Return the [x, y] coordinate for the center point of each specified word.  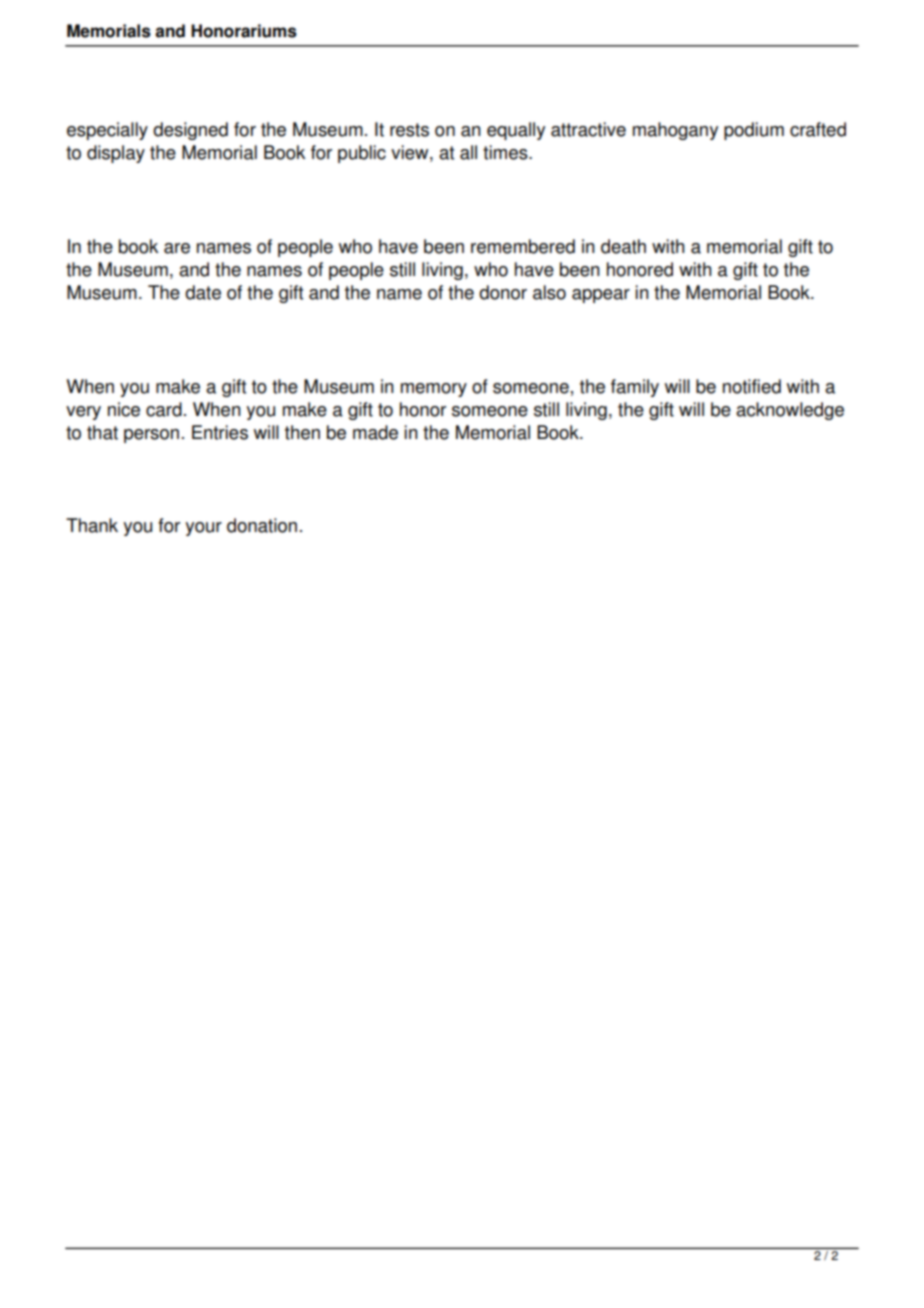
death [623, 246]
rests [409, 130]
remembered [523, 246]
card [164, 409]
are [177, 248]
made [375, 432]
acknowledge [790, 411]
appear [601, 296]
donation [262, 525]
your [203, 529]
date [203, 292]
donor [503, 292]
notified [752, 386]
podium [754, 131]
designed [190, 131]
